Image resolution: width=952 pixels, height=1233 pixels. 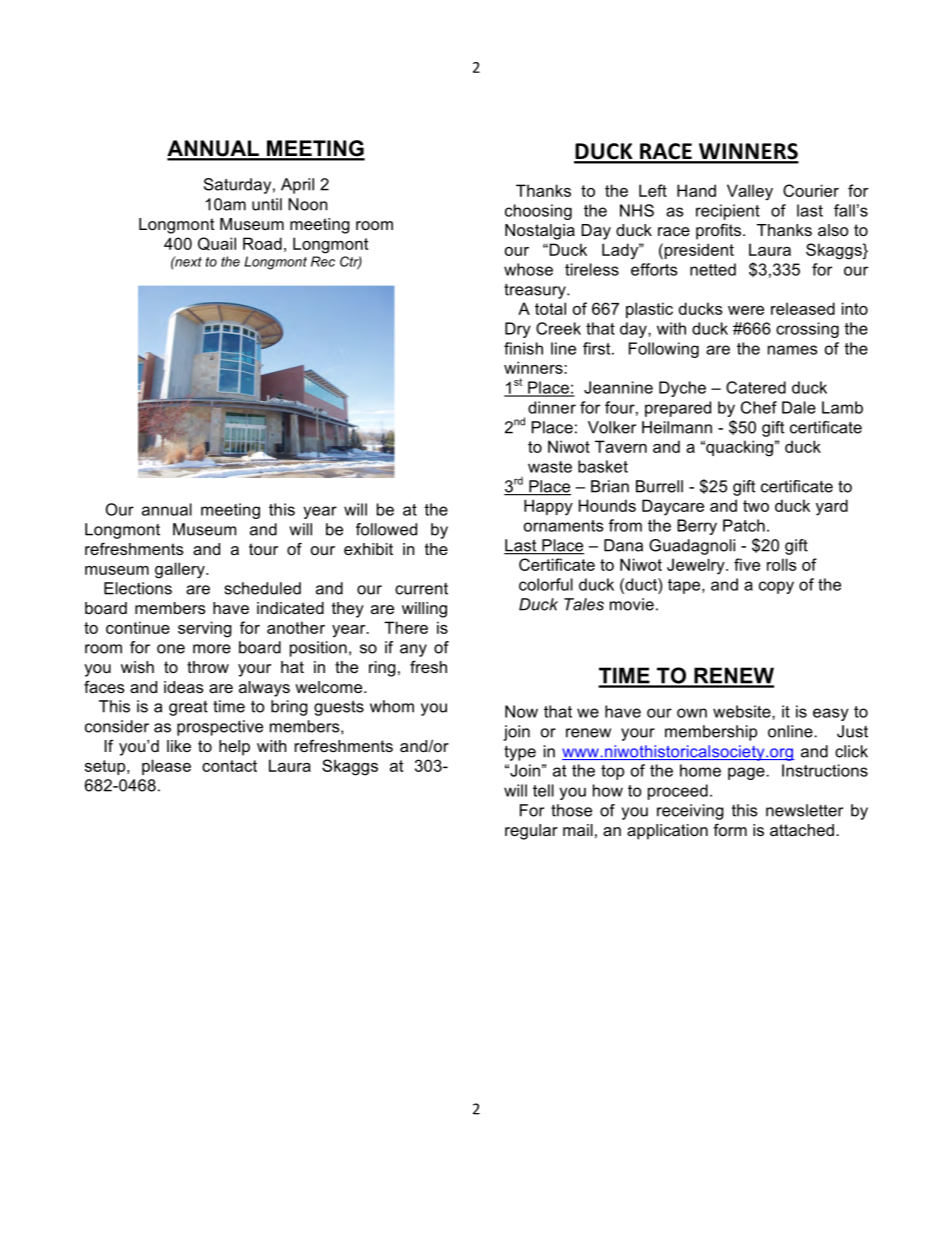 What do you see at coordinates (548, 507) in the page?
I see `Happy` at bounding box center [548, 507].
